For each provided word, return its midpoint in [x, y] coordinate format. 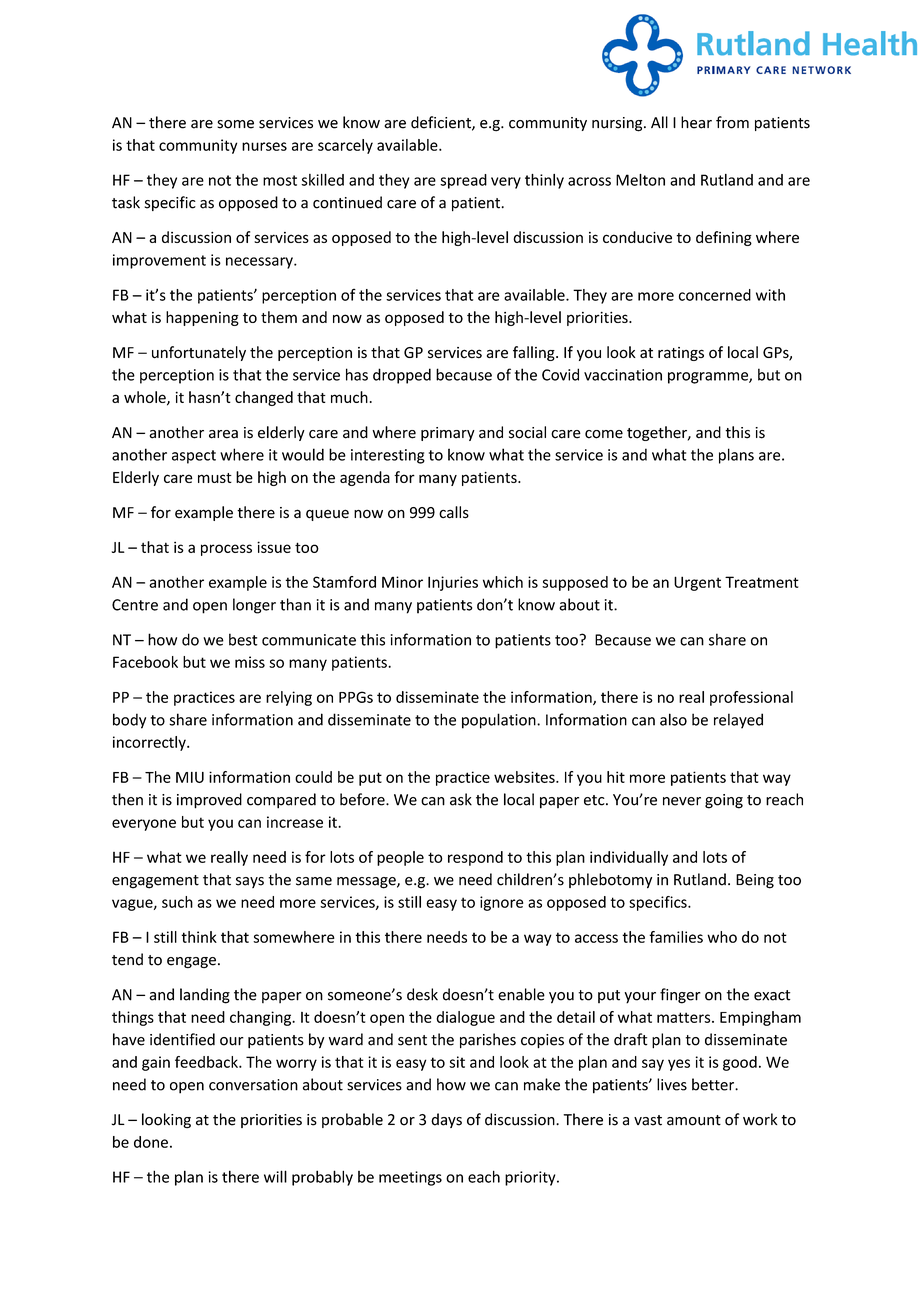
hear [696, 122]
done [151, 1142]
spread [463, 181]
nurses [264, 146]
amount [694, 1120]
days [446, 1120]
